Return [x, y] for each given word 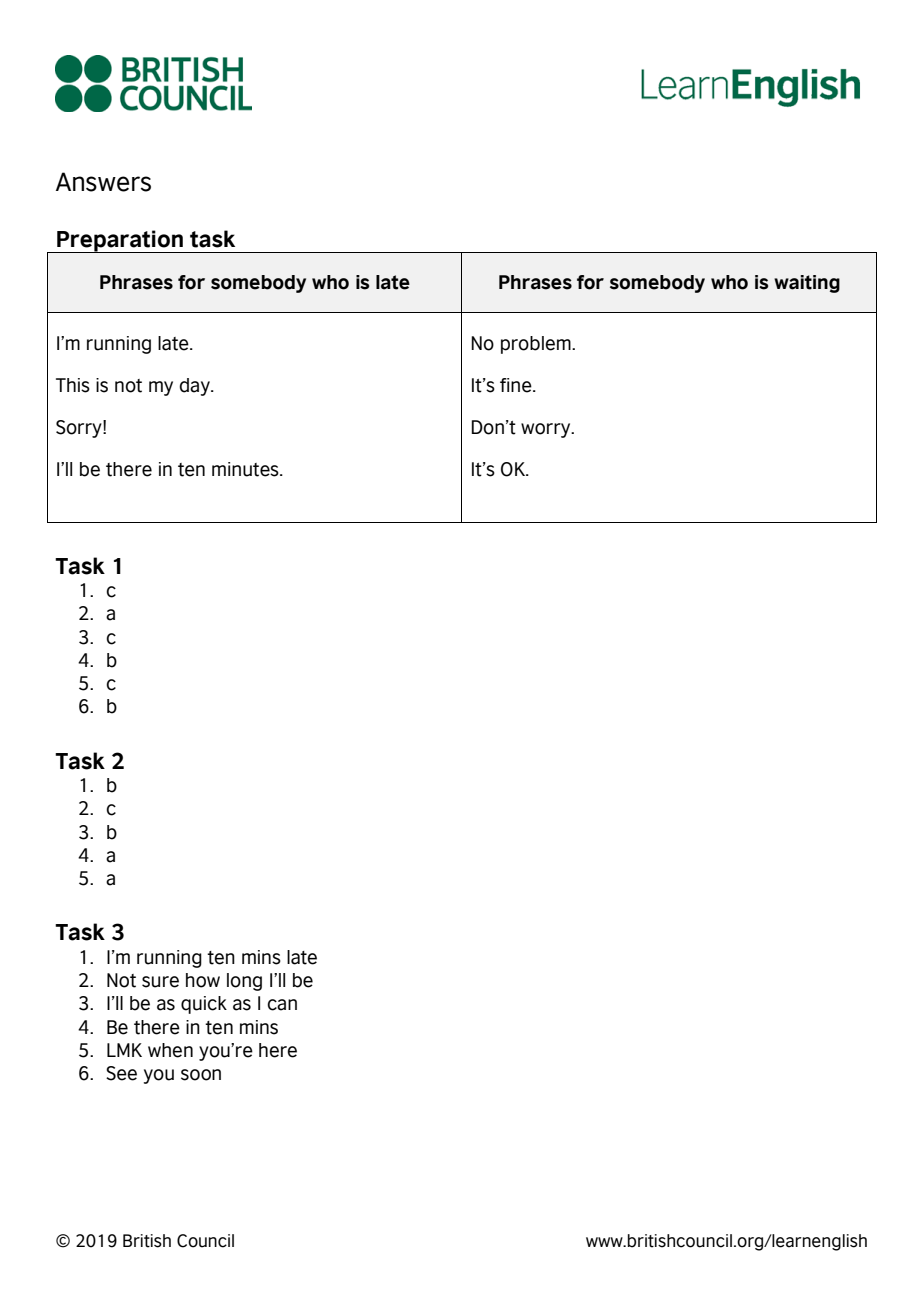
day [195, 387]
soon [201, 1075]
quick [204, 1005]
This [73, 385]
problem [537, 345]
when [170, 1050]
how [203, 980]
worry [547, 430]
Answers [103, 182]
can [282, 1005]
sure [160, 982]
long [244, 982]
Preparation [120, 241]
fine [517, 385]
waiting [807, 284]
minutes [246, 469]
